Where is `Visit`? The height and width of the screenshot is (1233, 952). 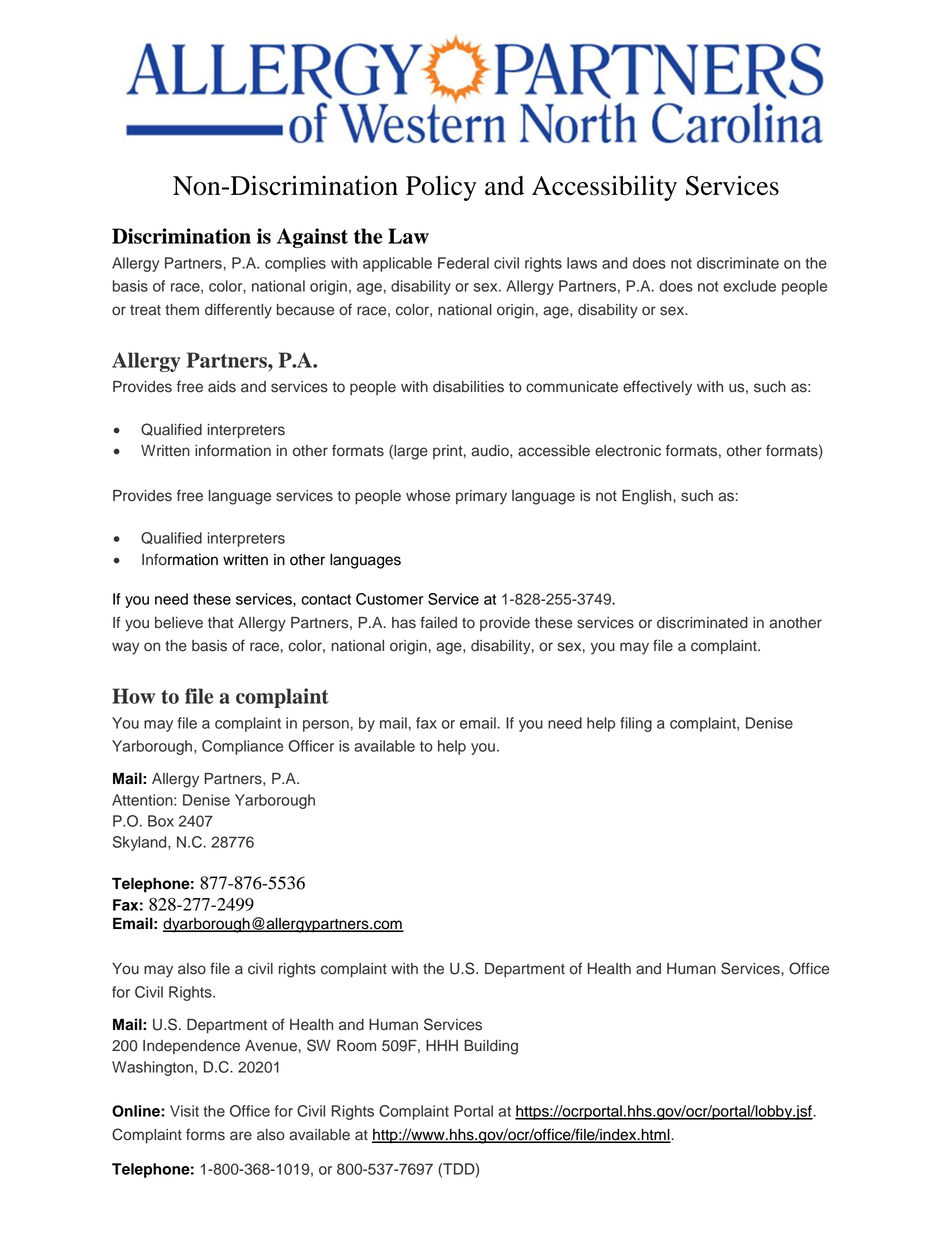 Visit is located at coordinates (184, 1111).
